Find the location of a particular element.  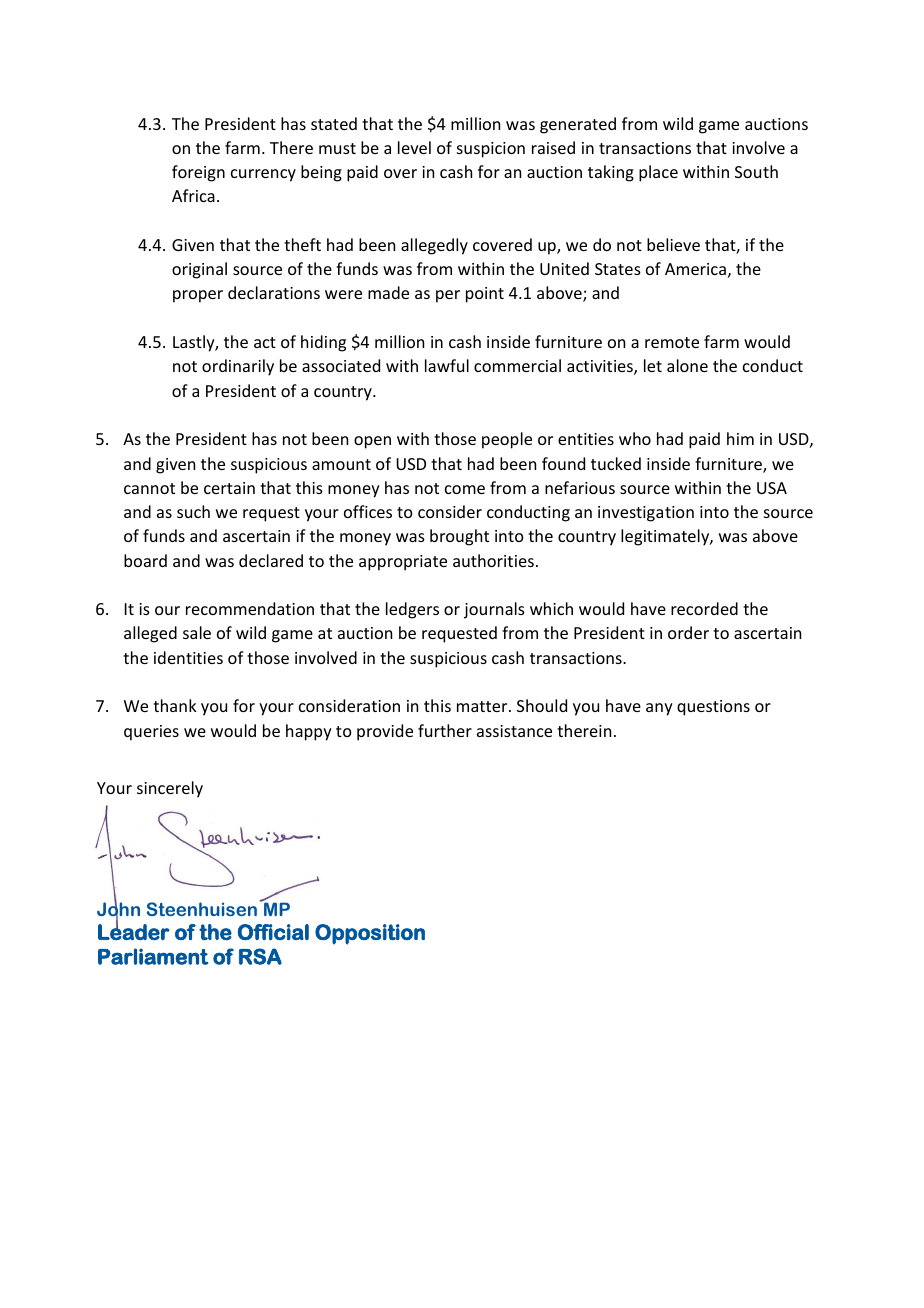

place is located at coordinates (658, 173).
